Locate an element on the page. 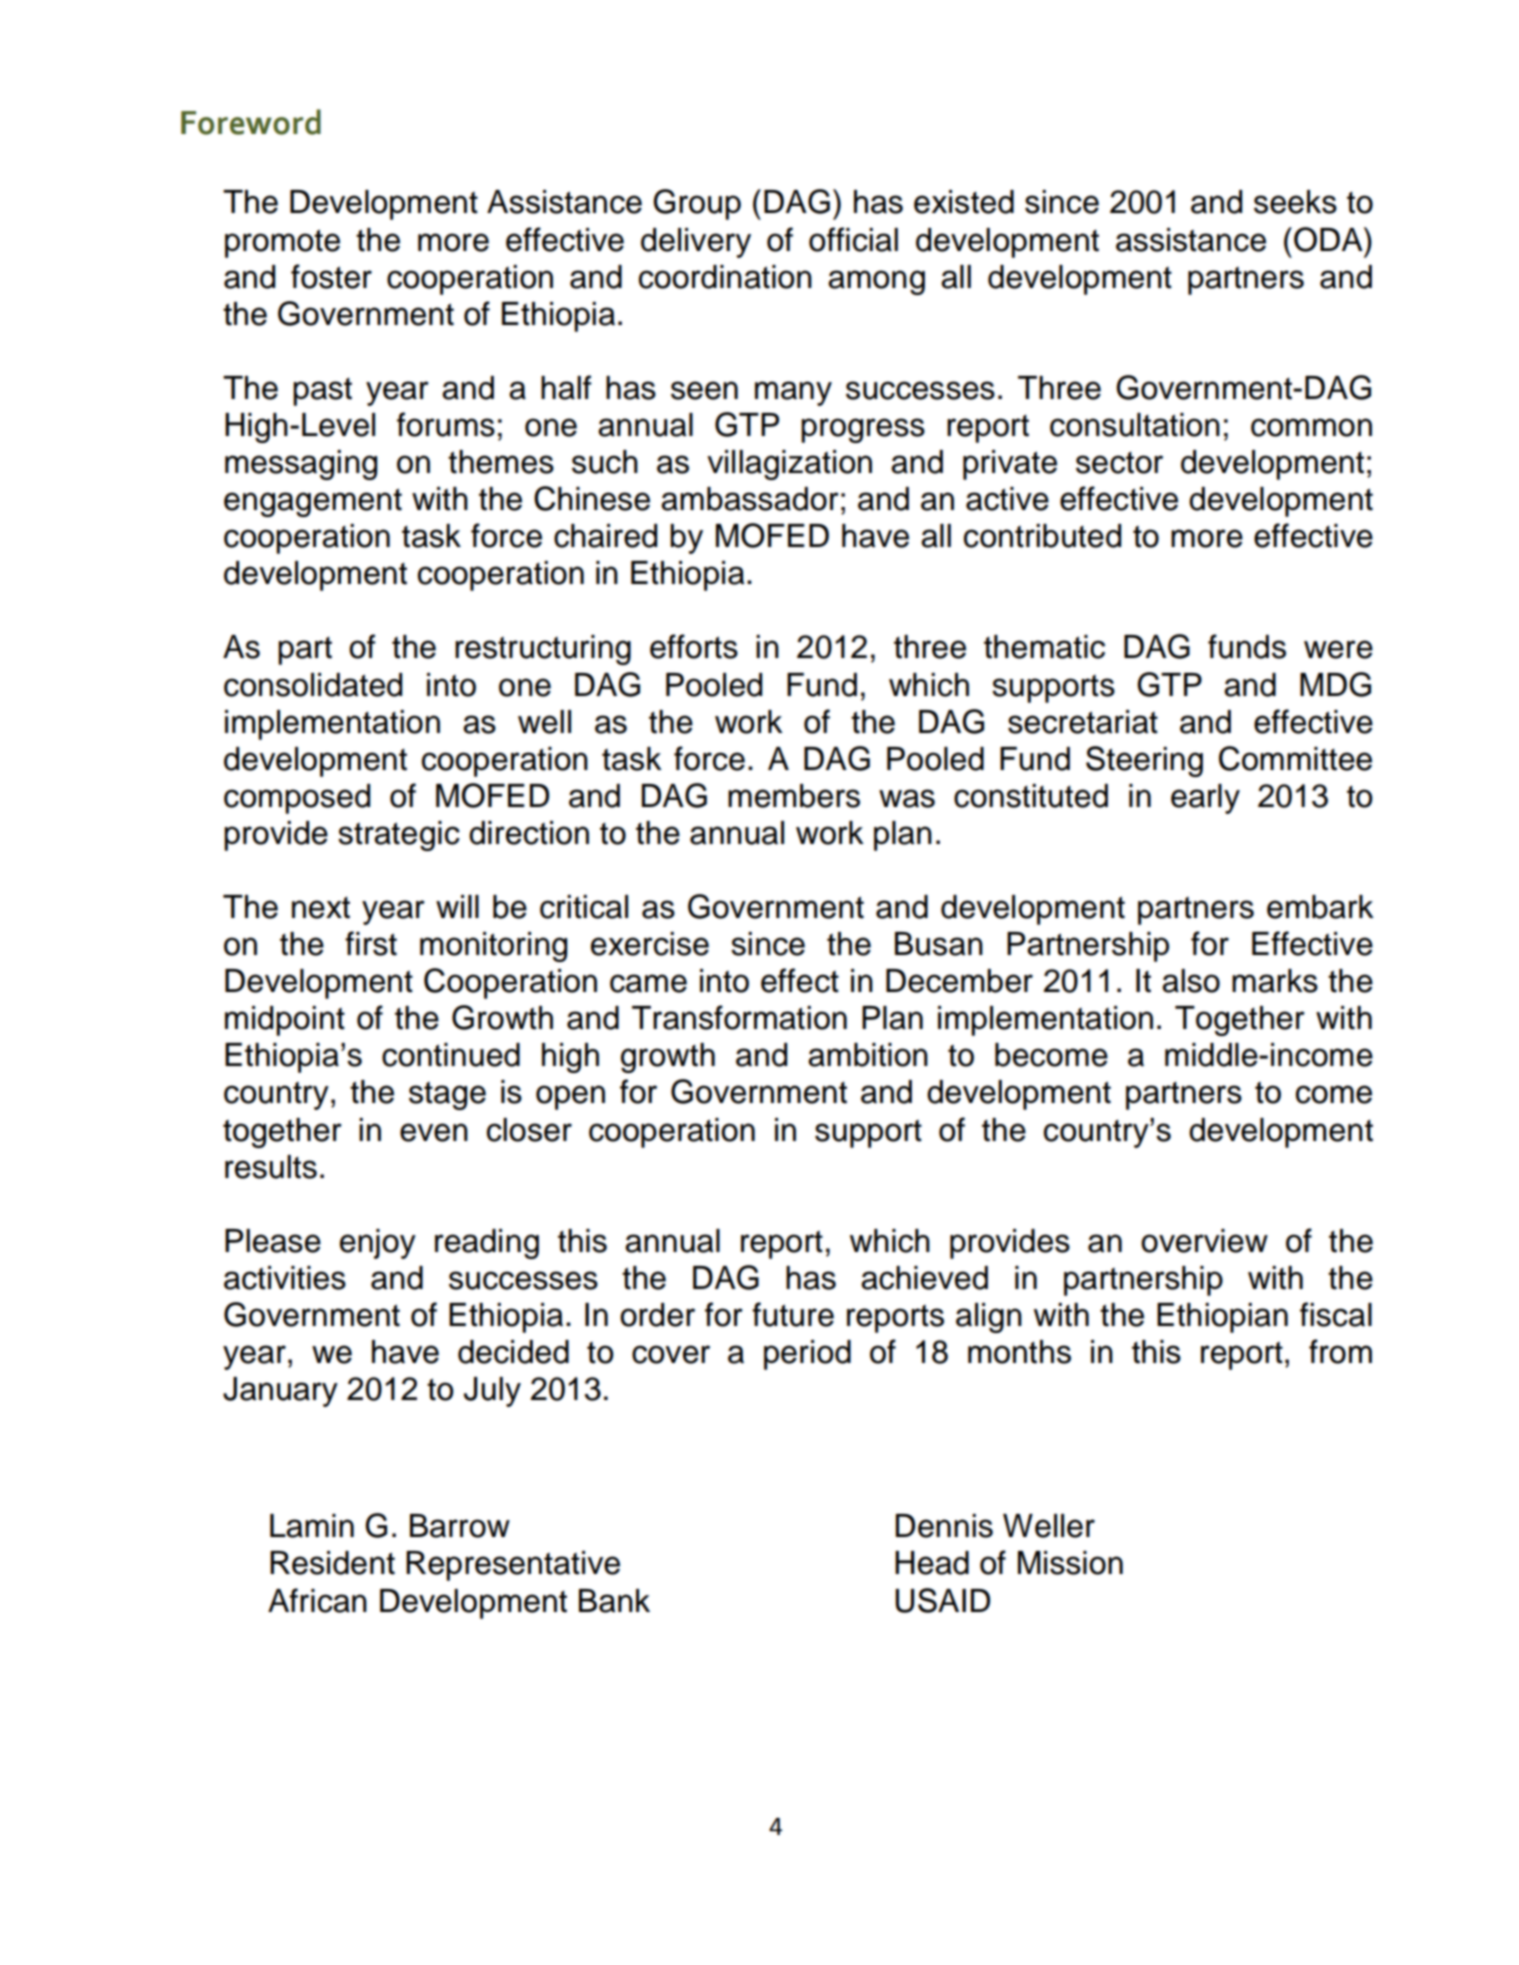  seeks is located at coordinates (1295, 202).
